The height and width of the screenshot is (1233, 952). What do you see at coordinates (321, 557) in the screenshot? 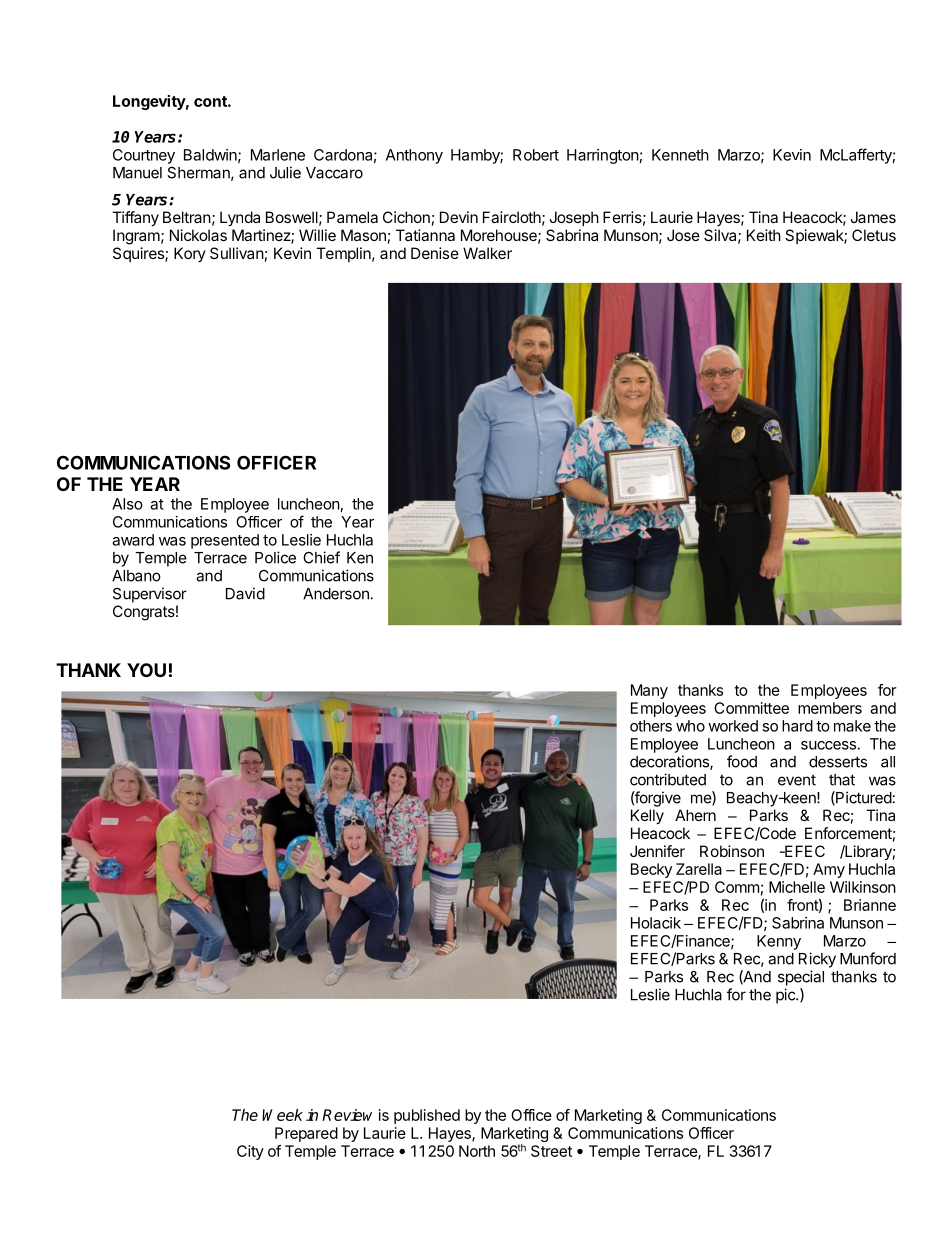
I see `Chief` at bounding box center [321, 557].
